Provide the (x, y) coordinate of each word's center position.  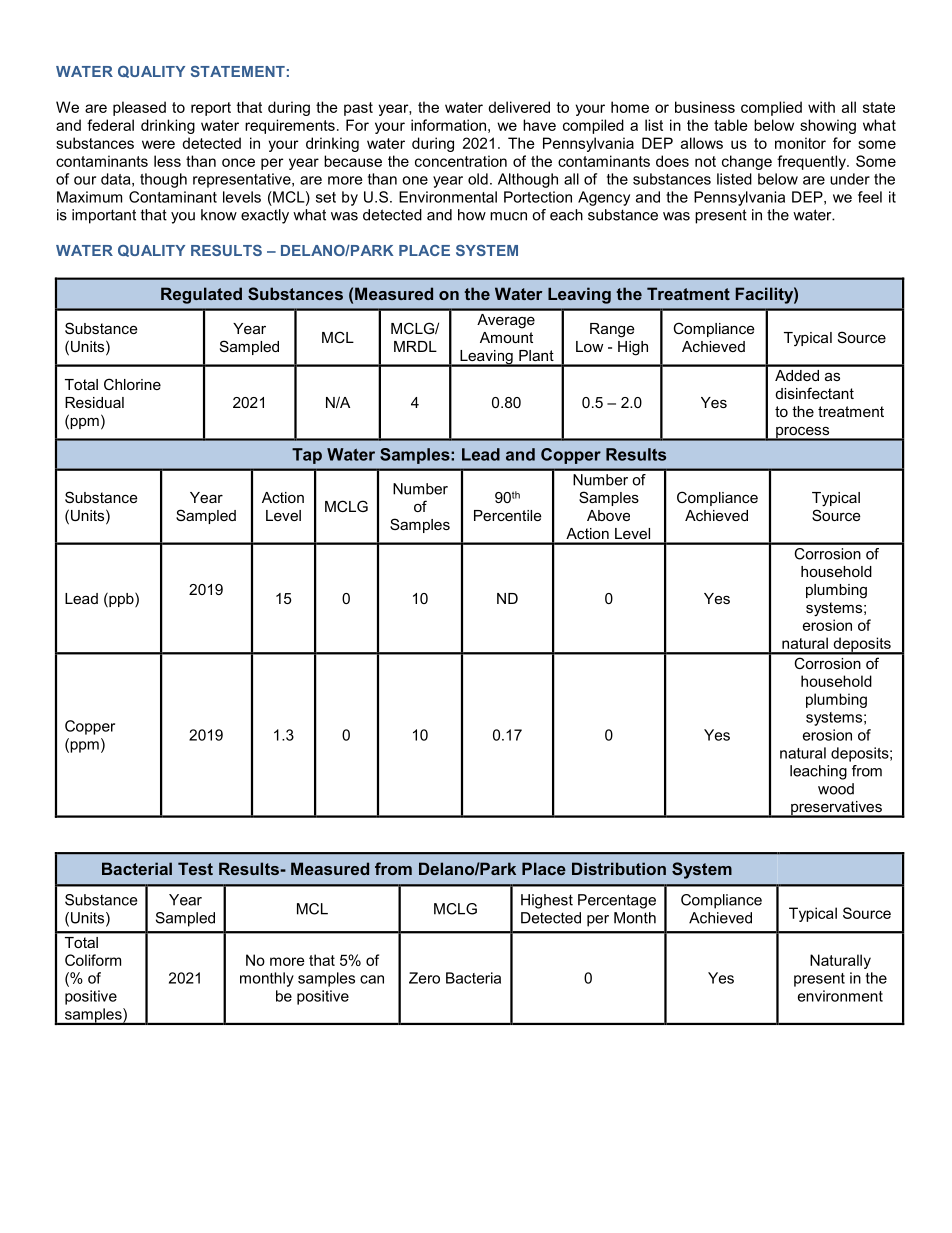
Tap (307, 456)
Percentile (508, 515)
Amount (506, 337)
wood (836, 789)
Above (608, 515)
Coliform (93, 960)
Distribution (619, 868)
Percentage (617, 901)
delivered (519, 107)
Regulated (201, 295)
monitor (800, 143)
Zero (424, 978)
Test (195, 868)
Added (797, 375)
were (158, 144)
